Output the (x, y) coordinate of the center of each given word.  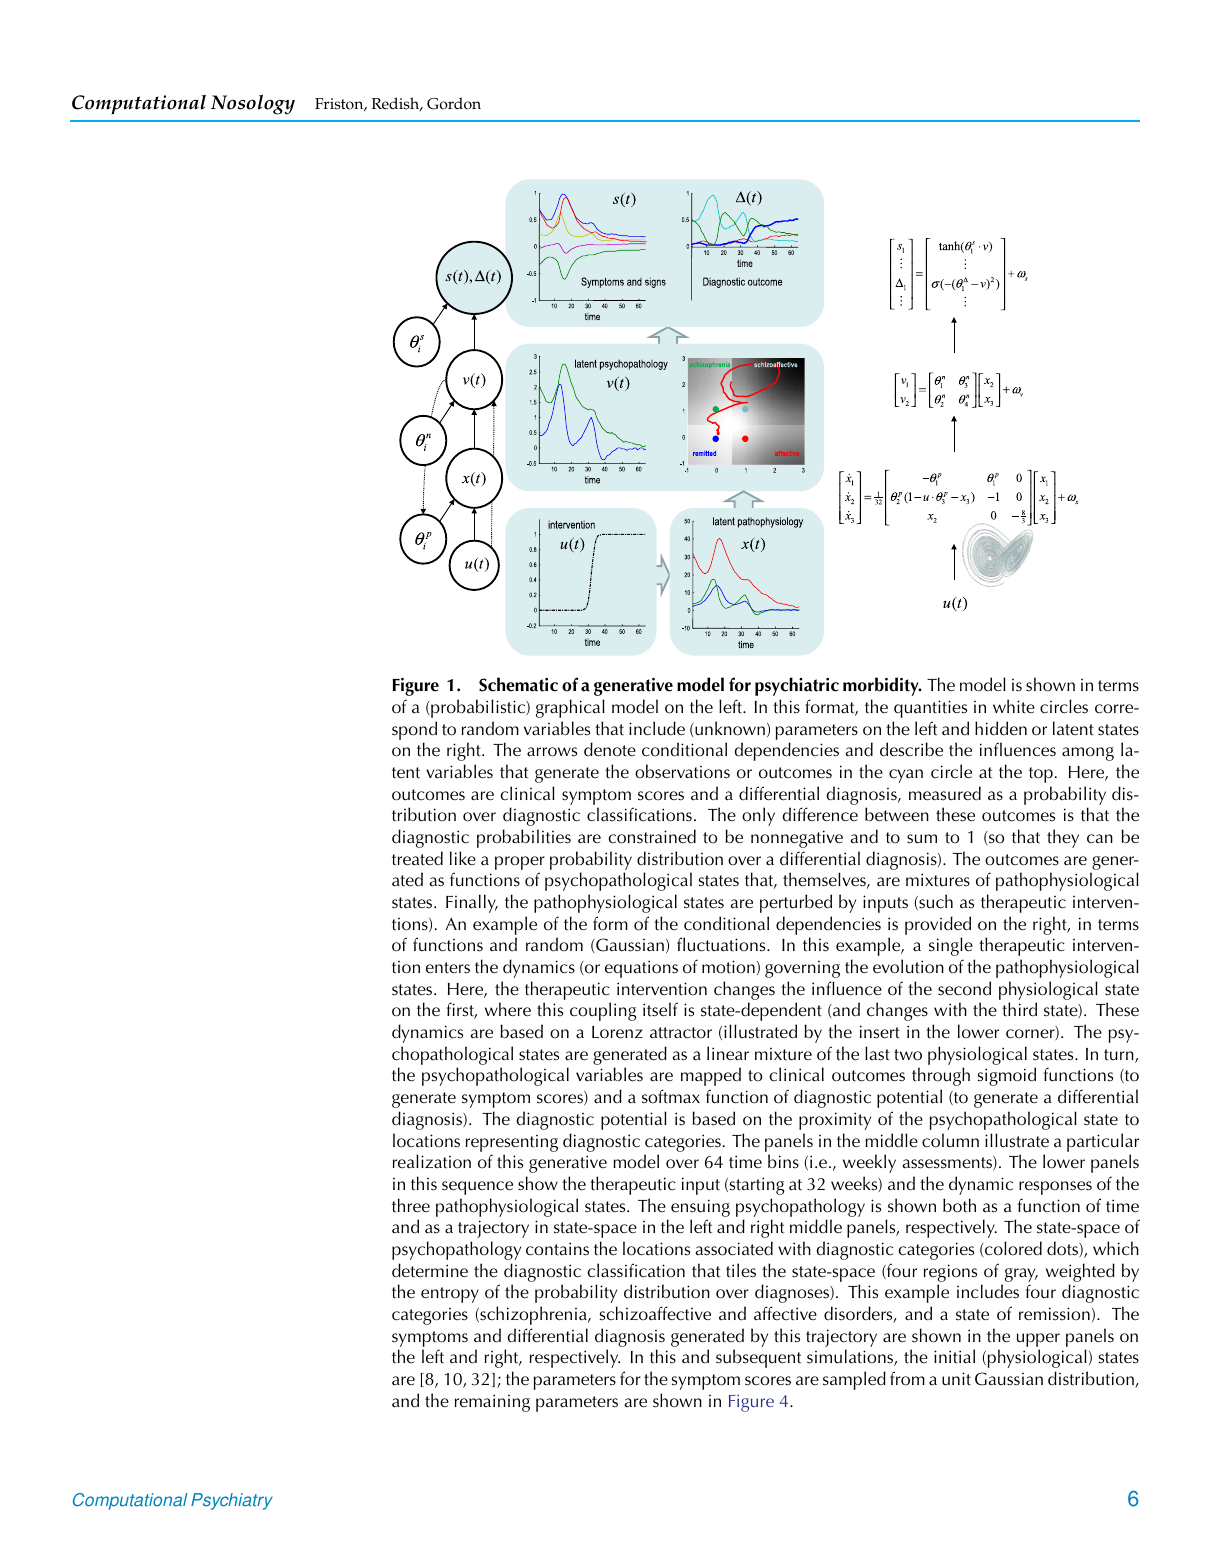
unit (956, 1379)
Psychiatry (232, 1501)
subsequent (758, 1358)
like (463, 858)
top (1041, 775)
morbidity (882, 686)
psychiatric (797, 686)
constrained (652, 836)
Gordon (454, 103)
